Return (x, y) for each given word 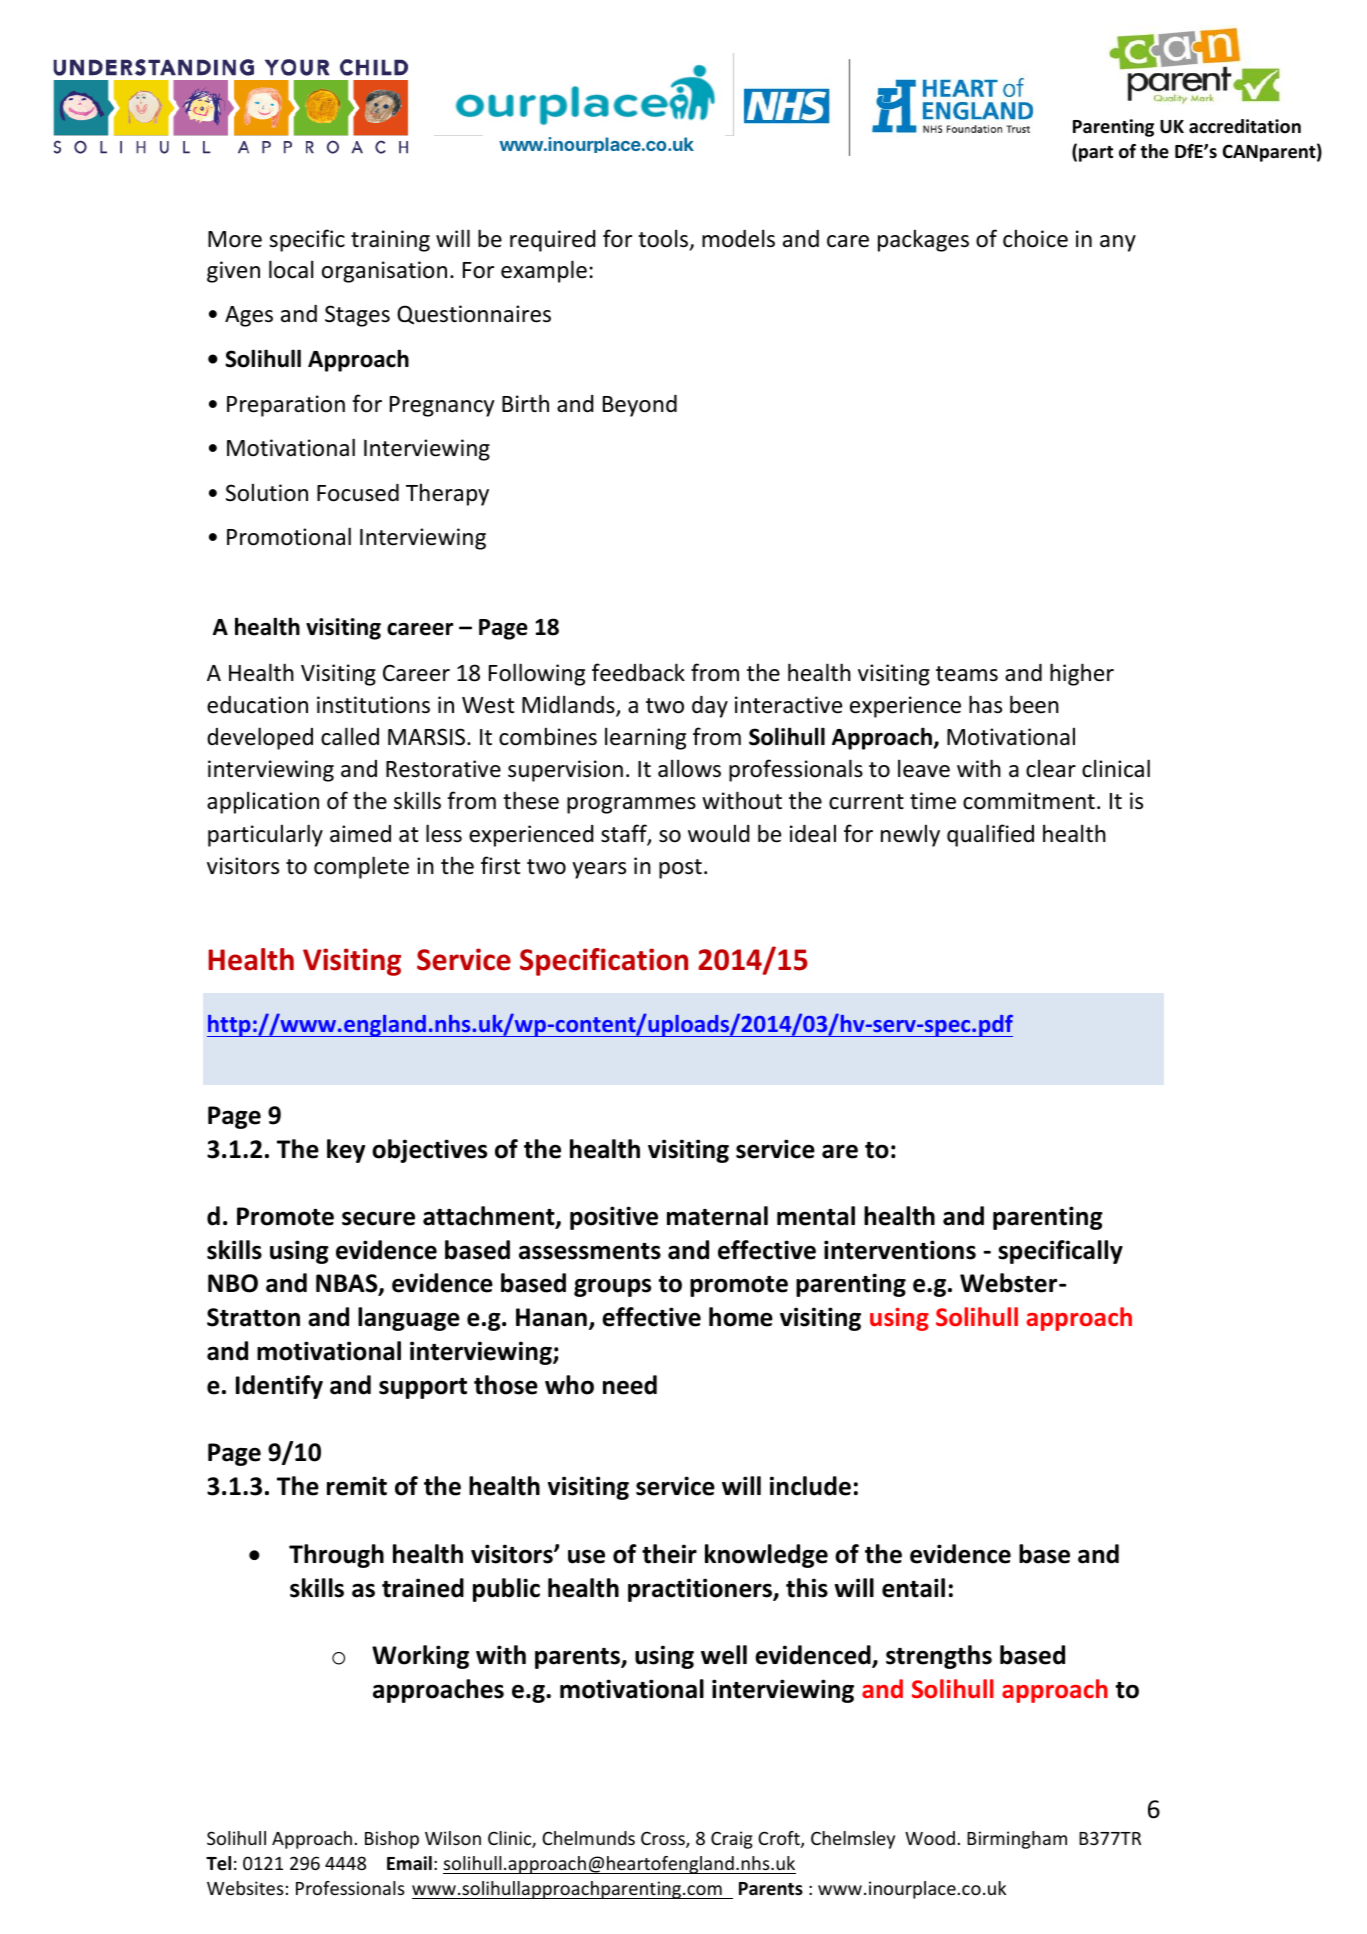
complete (361, 867)
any (1118, 243)
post (680, 869)
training (390, 241)
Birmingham (1017, 1840)
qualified (990, 835)
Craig (732, 1840)
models (738, 238)
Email (409, 1863)
